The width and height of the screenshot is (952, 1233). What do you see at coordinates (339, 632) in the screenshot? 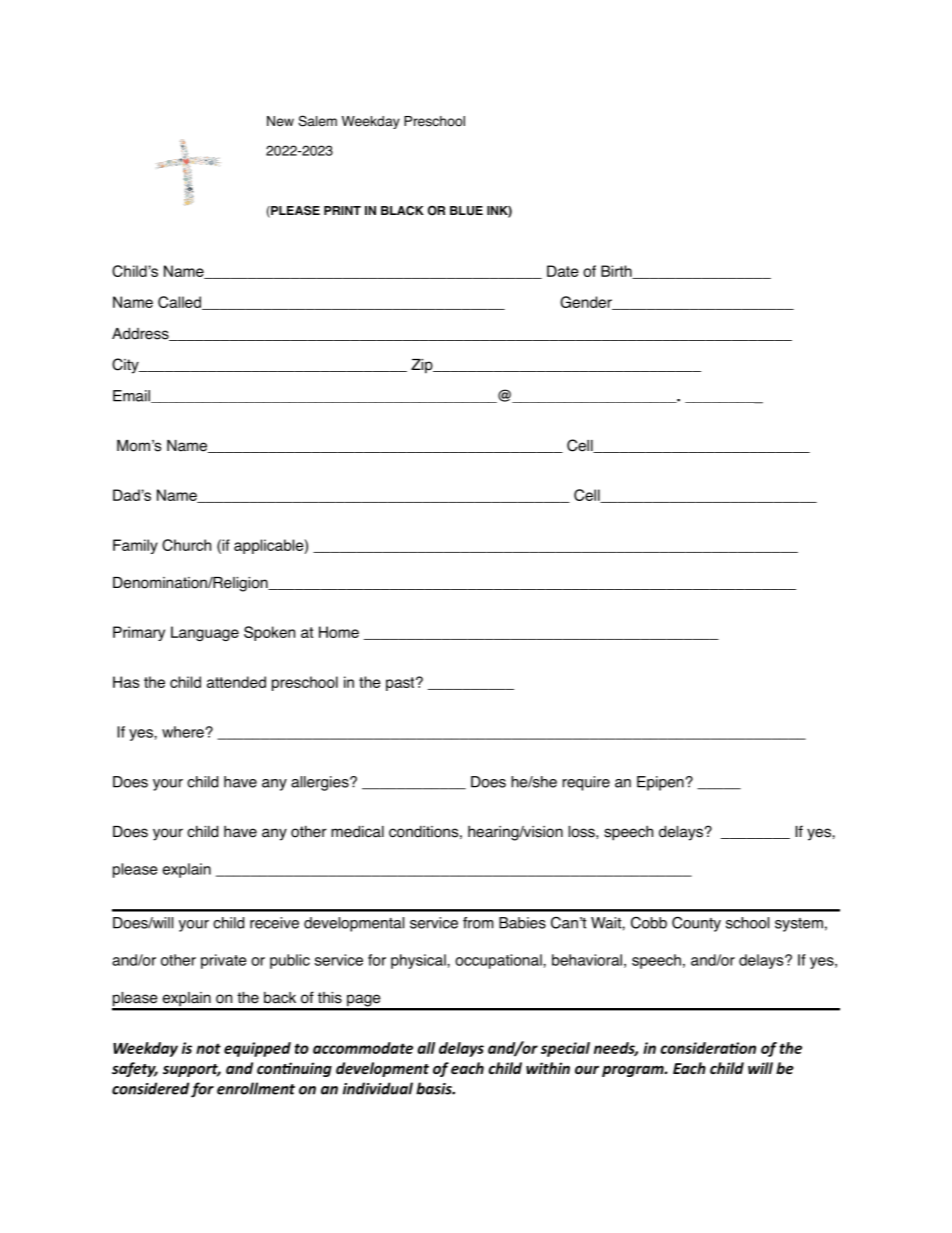
I see `Home` at bounding box center [339, 632].
